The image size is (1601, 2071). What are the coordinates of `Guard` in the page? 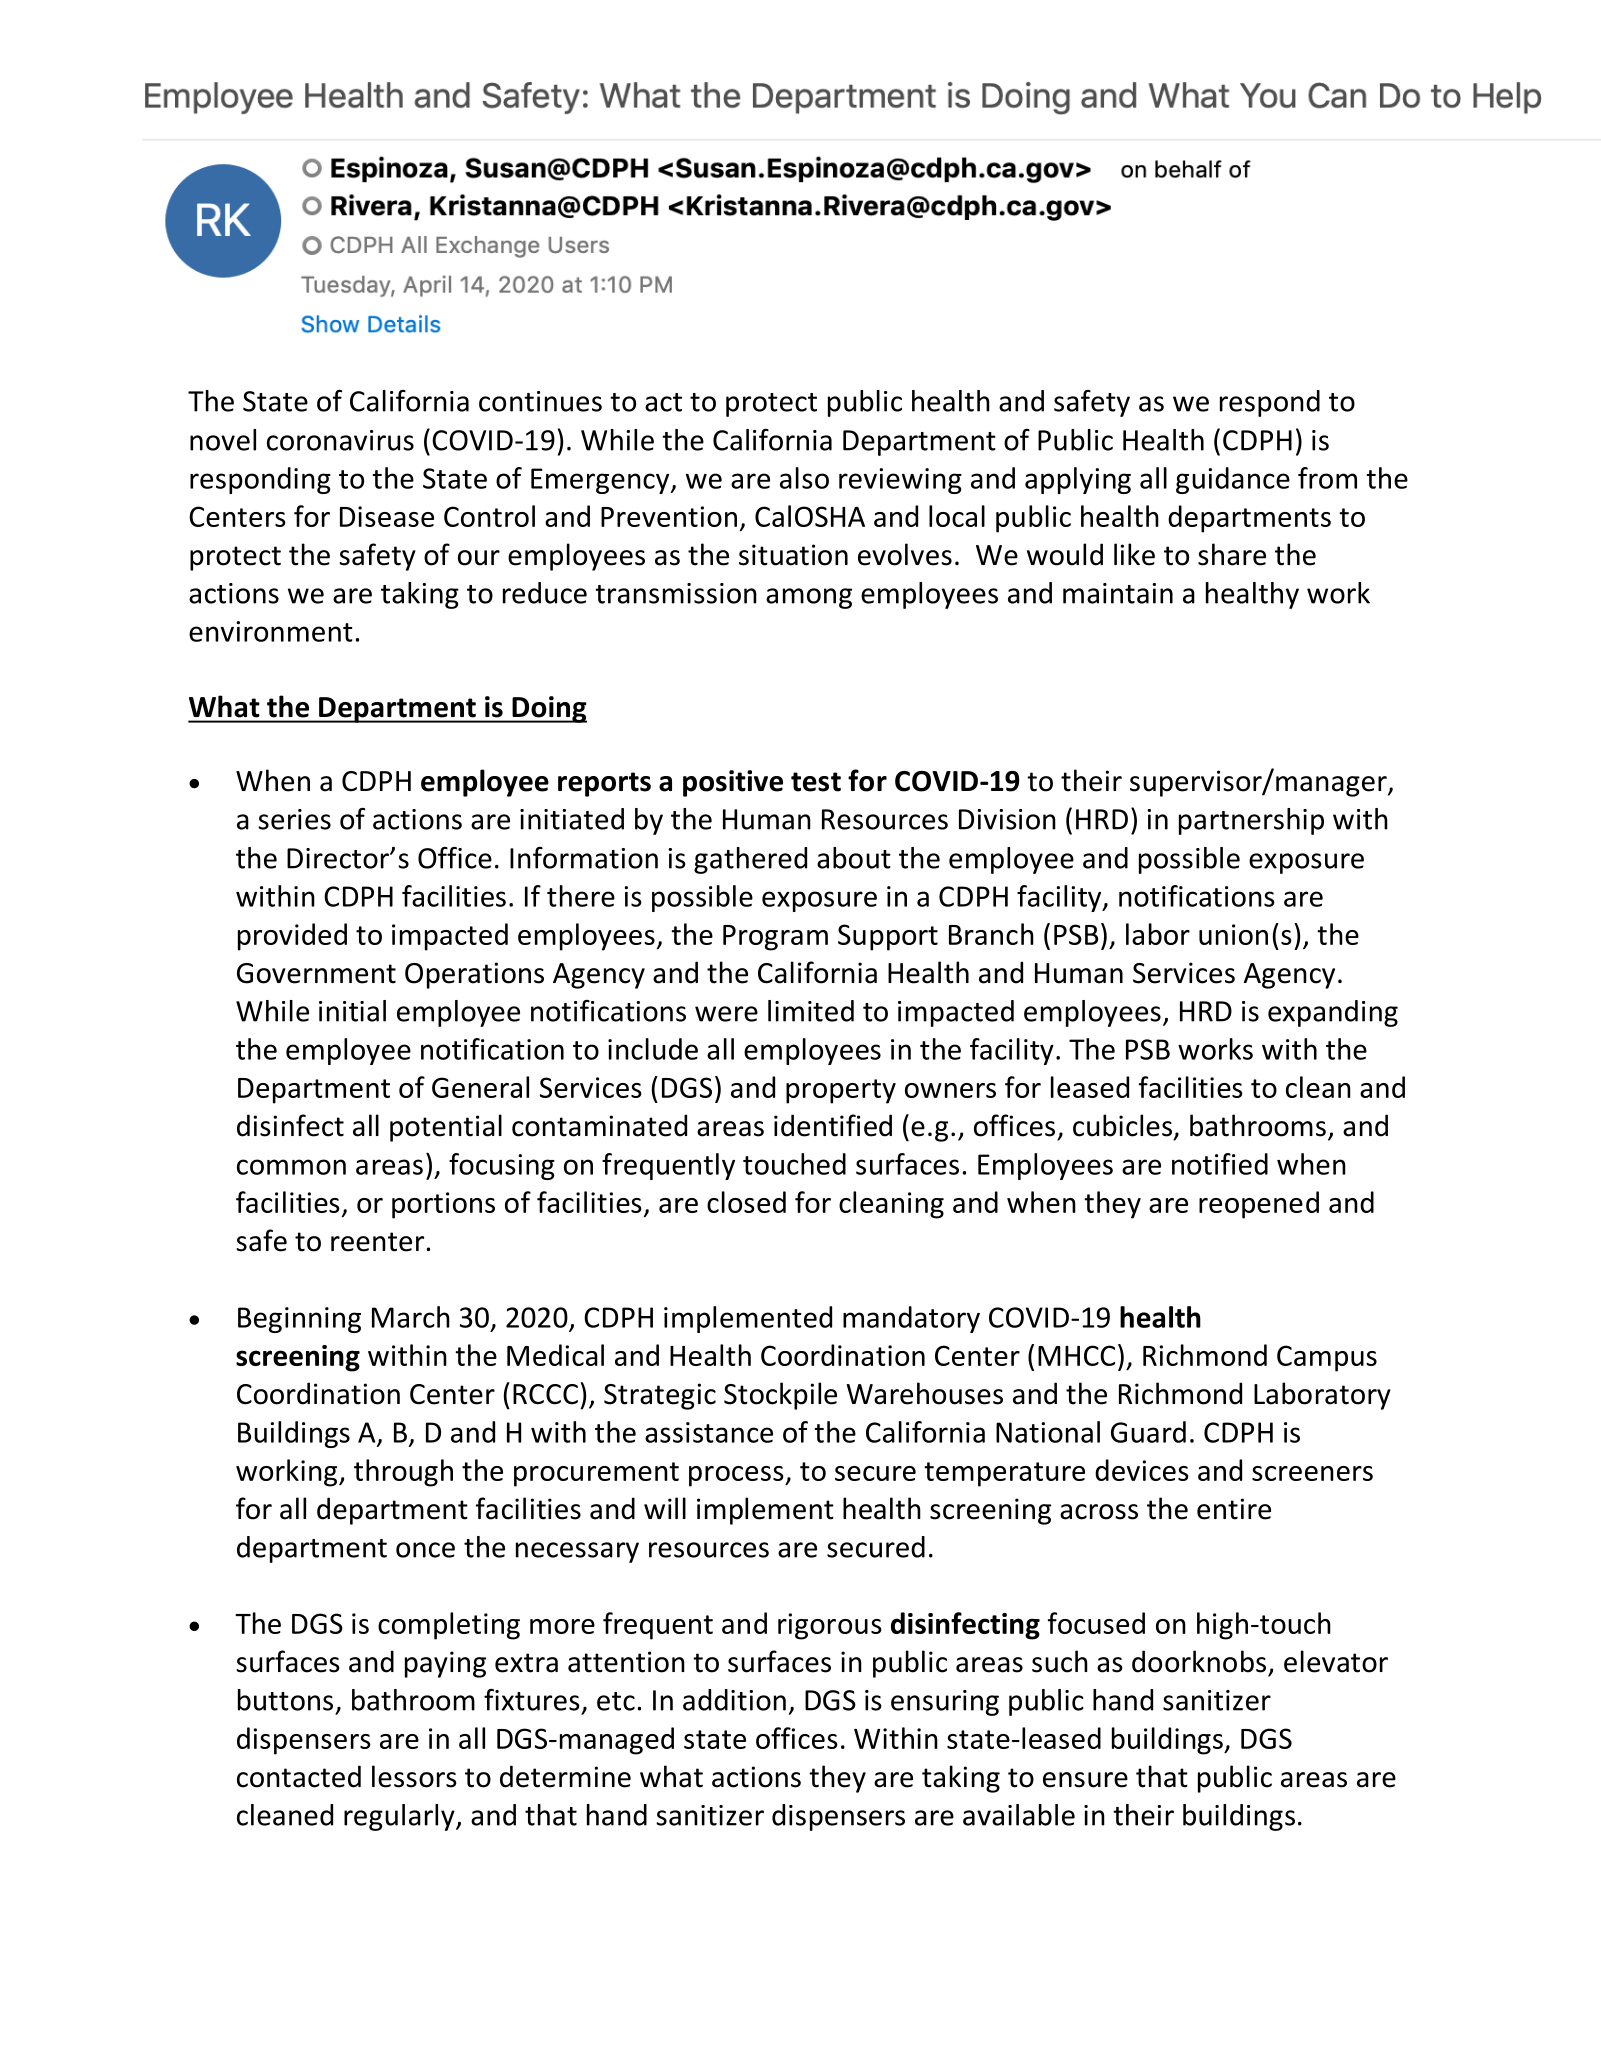 It's located at (1148, 1432).
